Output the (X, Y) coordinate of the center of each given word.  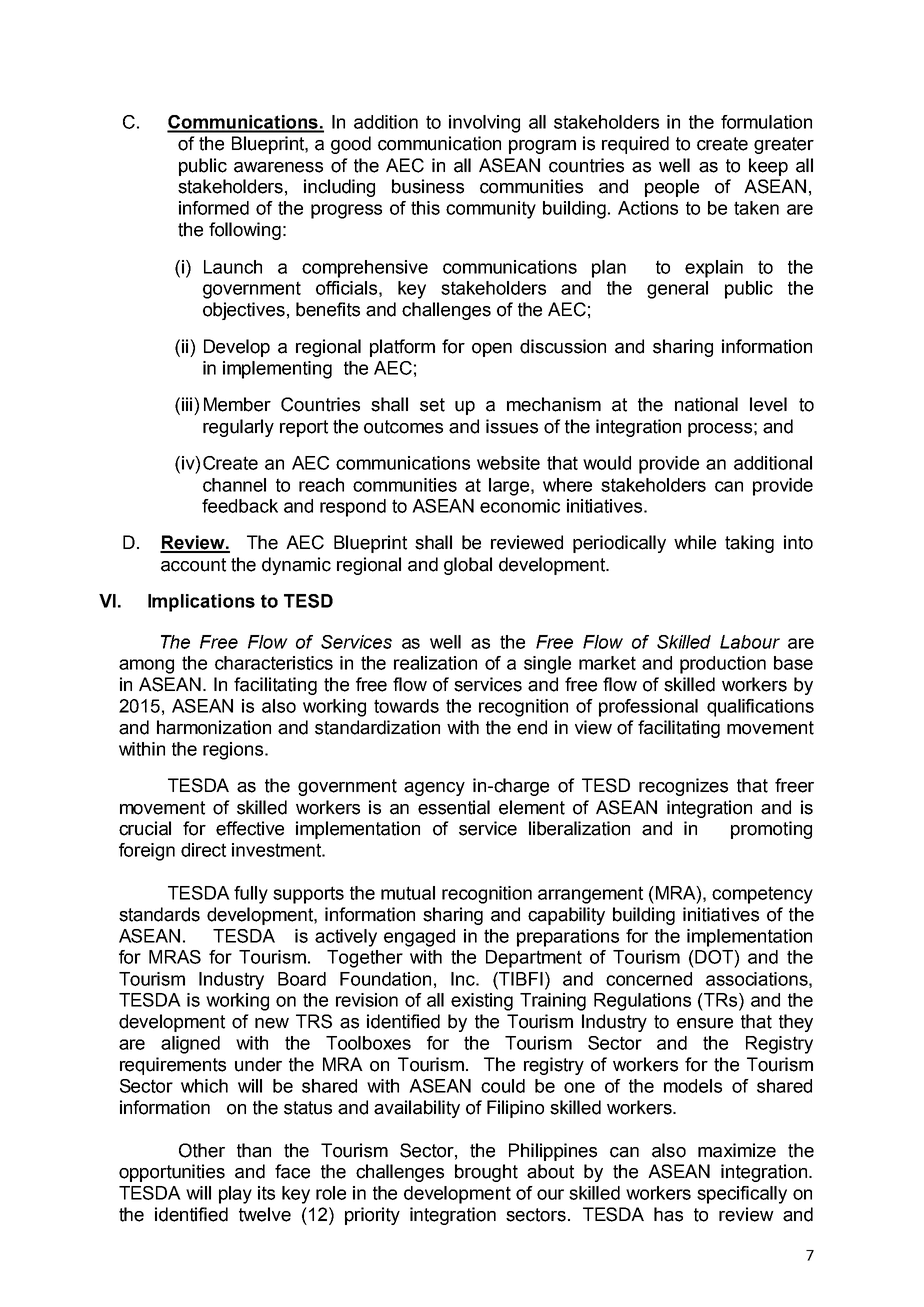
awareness (278, 167)
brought (486, 1173)
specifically (742, 1195)
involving (484, 124)
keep (768, 167)
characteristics (274, 663)
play (235, 1195)
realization (435, 663)
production (723, 665)
